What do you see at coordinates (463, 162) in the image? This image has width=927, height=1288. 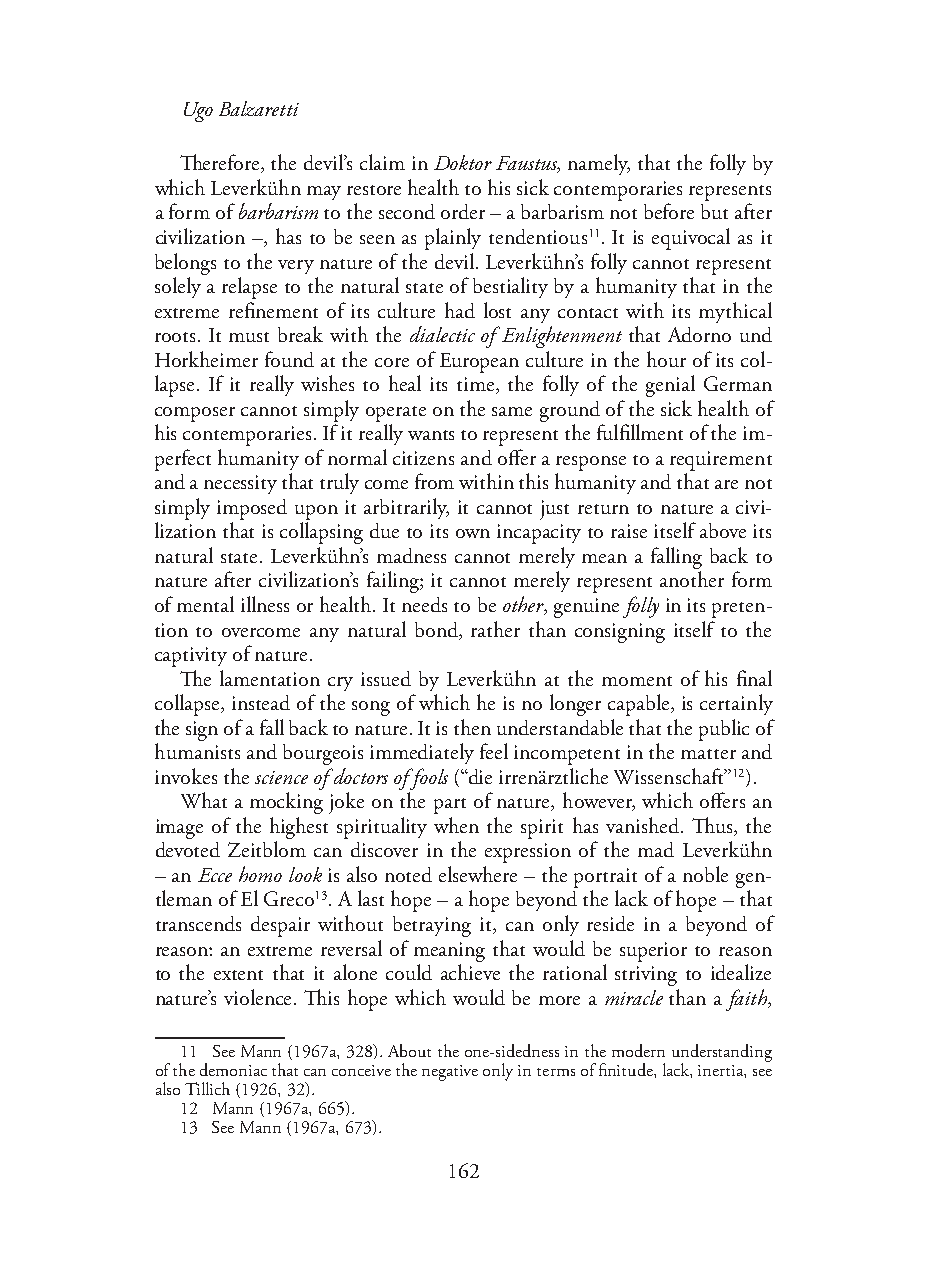 I see `Doktor` at bounding box center [463, 162].
